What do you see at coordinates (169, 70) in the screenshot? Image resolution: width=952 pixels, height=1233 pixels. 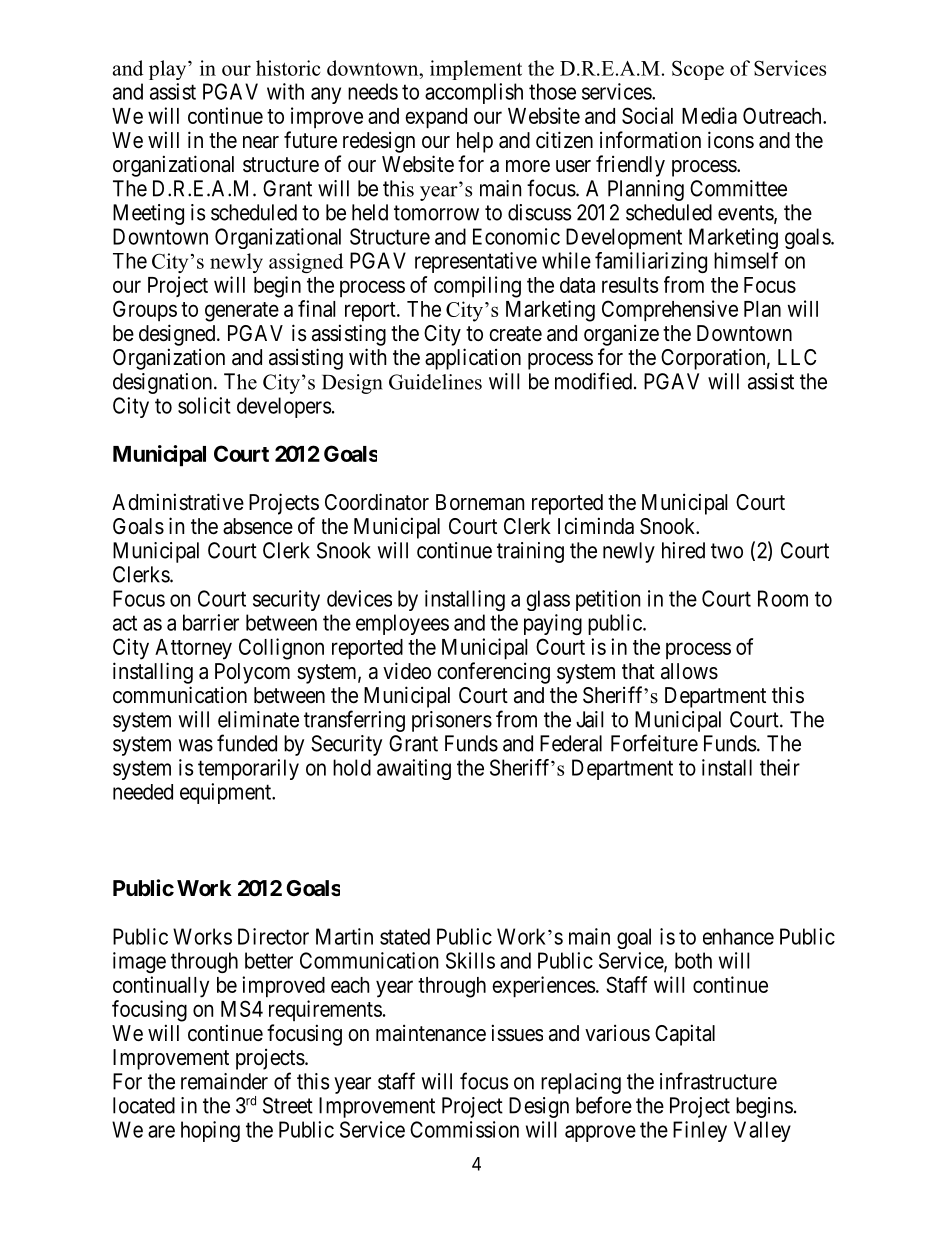 I see `play` at bounding box center [169, 70].
